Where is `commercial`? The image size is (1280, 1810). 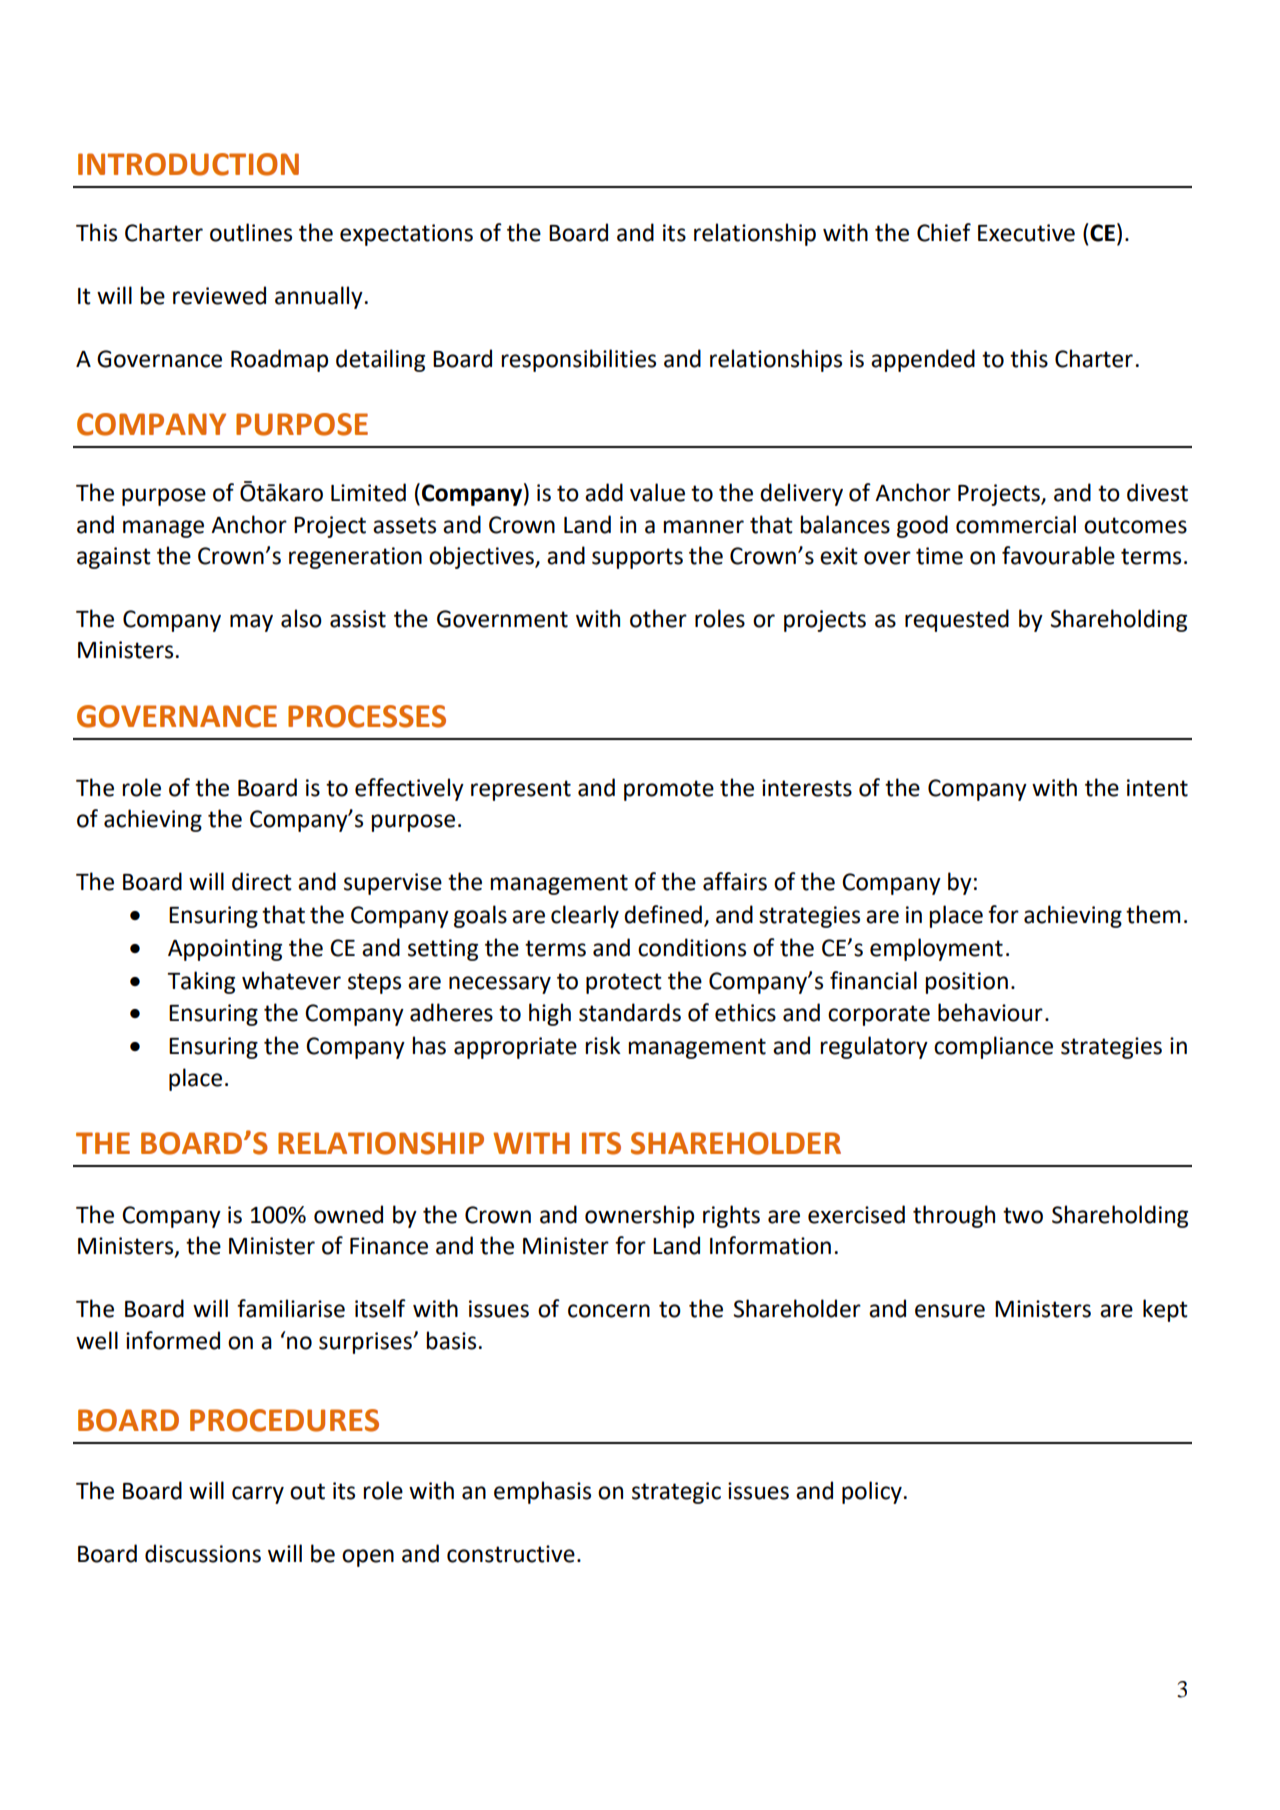
commercial is located at coordinates (1016, 524).
